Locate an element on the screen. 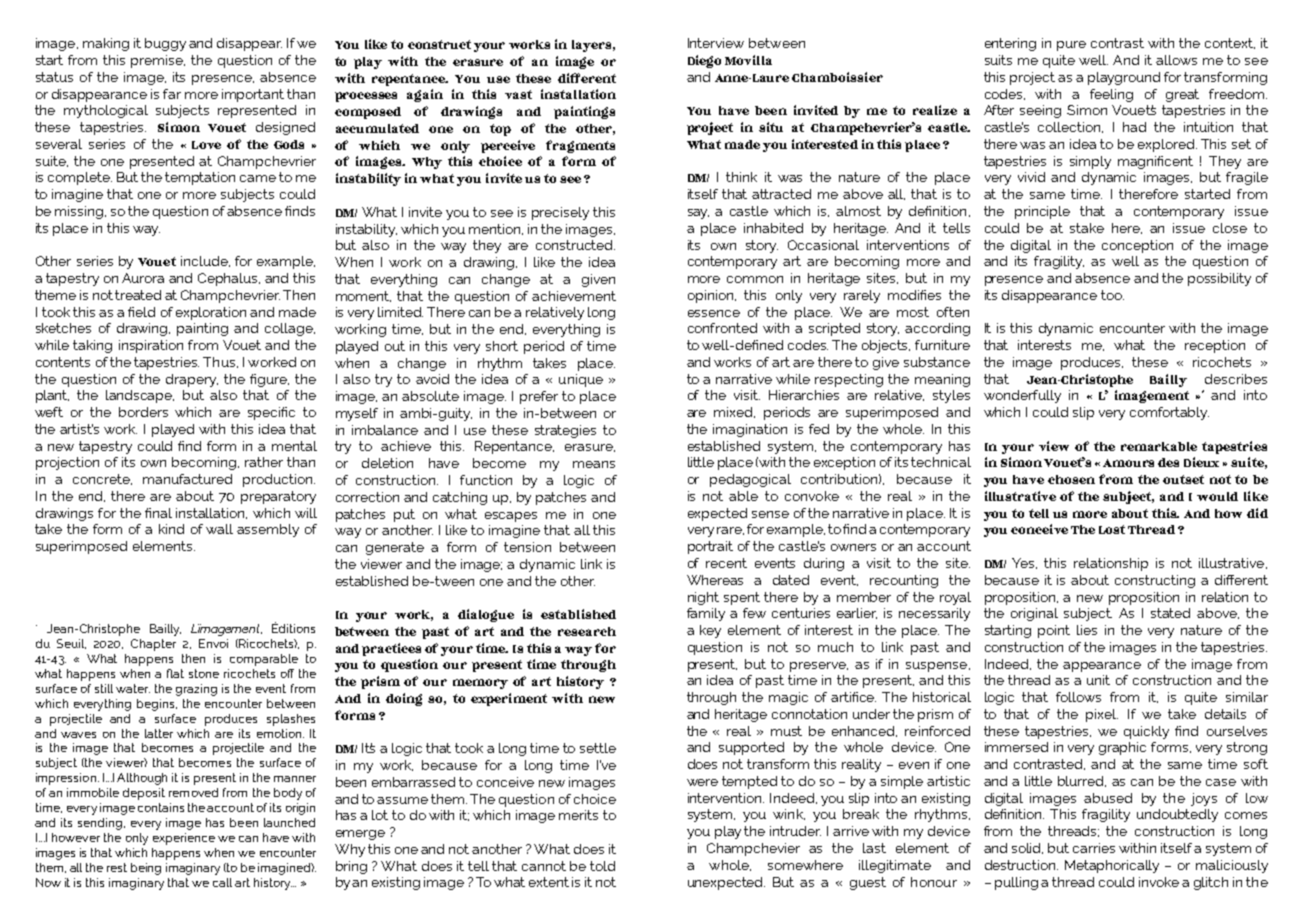  allows is located at coordinates (1176, 60).
